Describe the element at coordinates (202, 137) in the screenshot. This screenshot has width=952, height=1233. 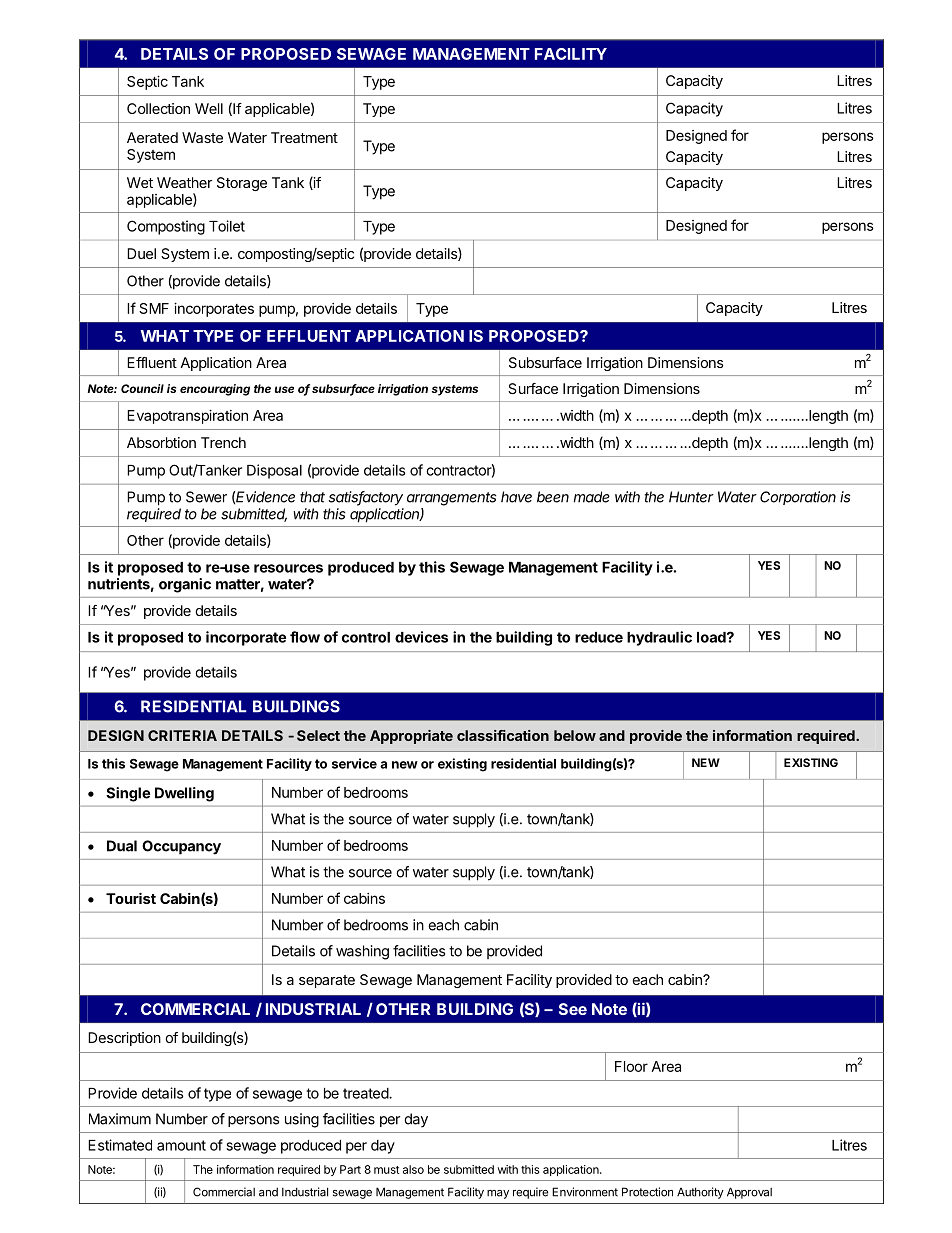
I see `Waste` at that location.
